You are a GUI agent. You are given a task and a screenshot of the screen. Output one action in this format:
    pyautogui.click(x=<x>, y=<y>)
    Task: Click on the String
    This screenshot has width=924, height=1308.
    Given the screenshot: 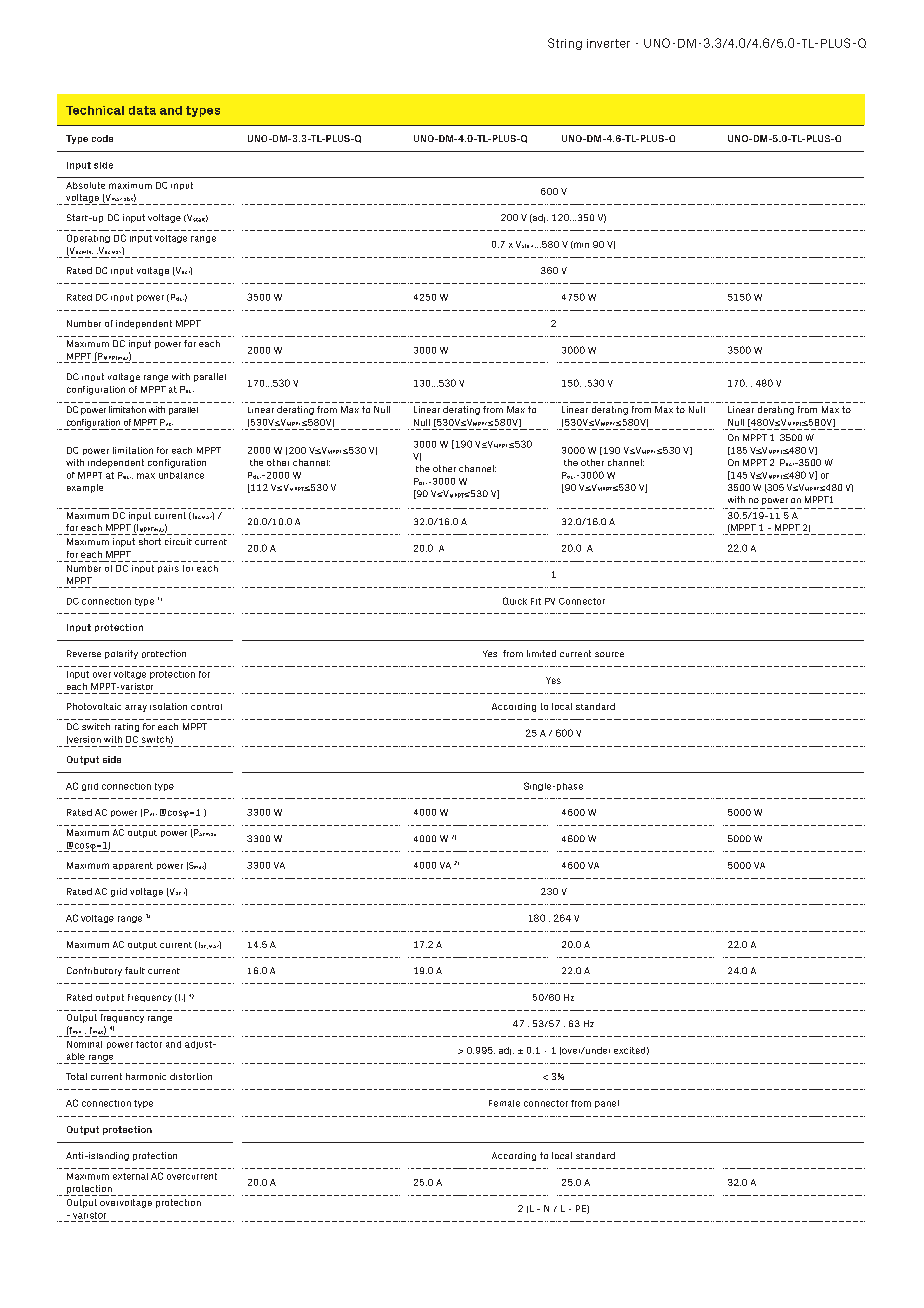 What is the action you would take?
    pyautogui.click(x=565, y=44)
